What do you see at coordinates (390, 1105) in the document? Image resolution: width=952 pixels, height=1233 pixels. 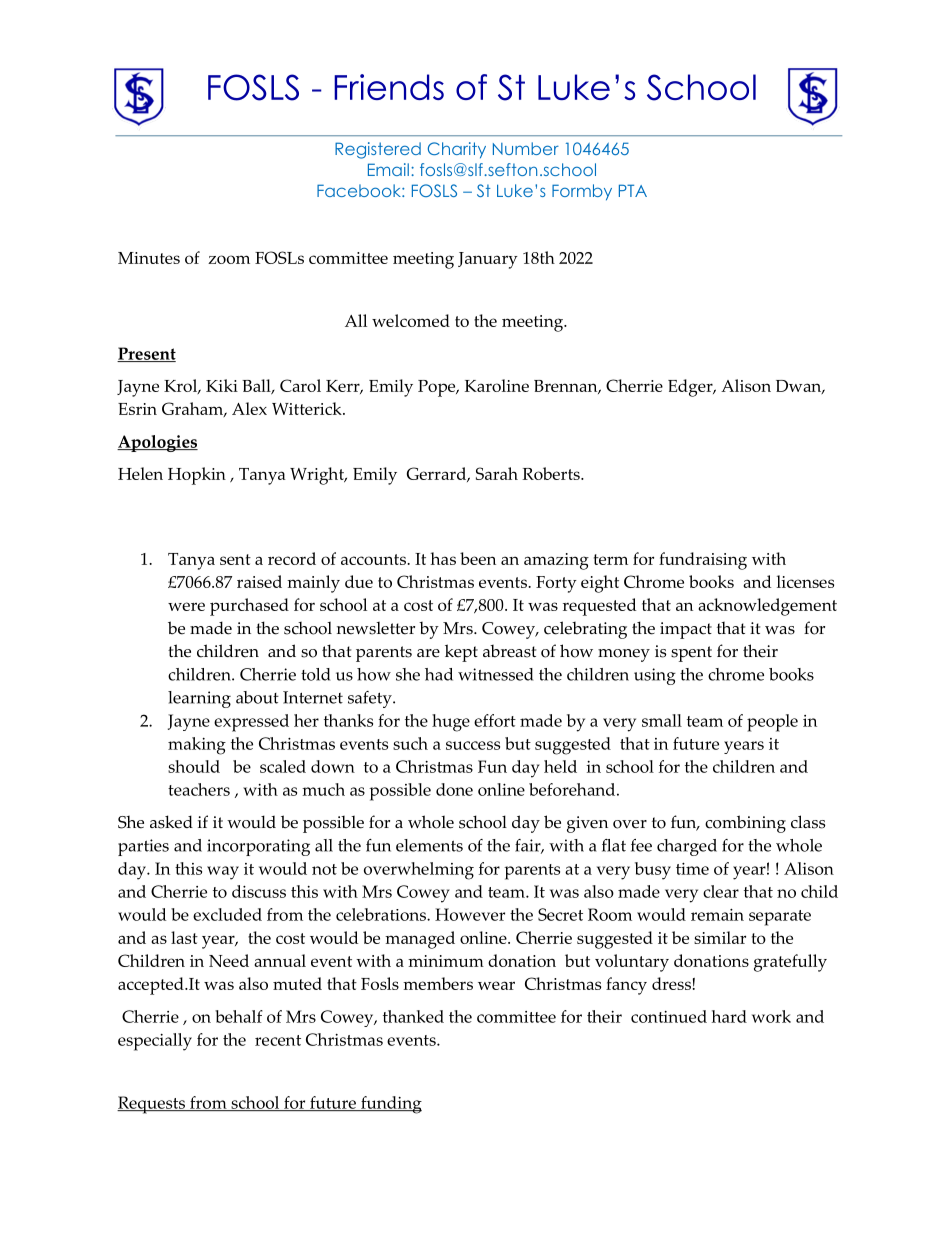 I see `funding` at bounding box center [390, 1105].
